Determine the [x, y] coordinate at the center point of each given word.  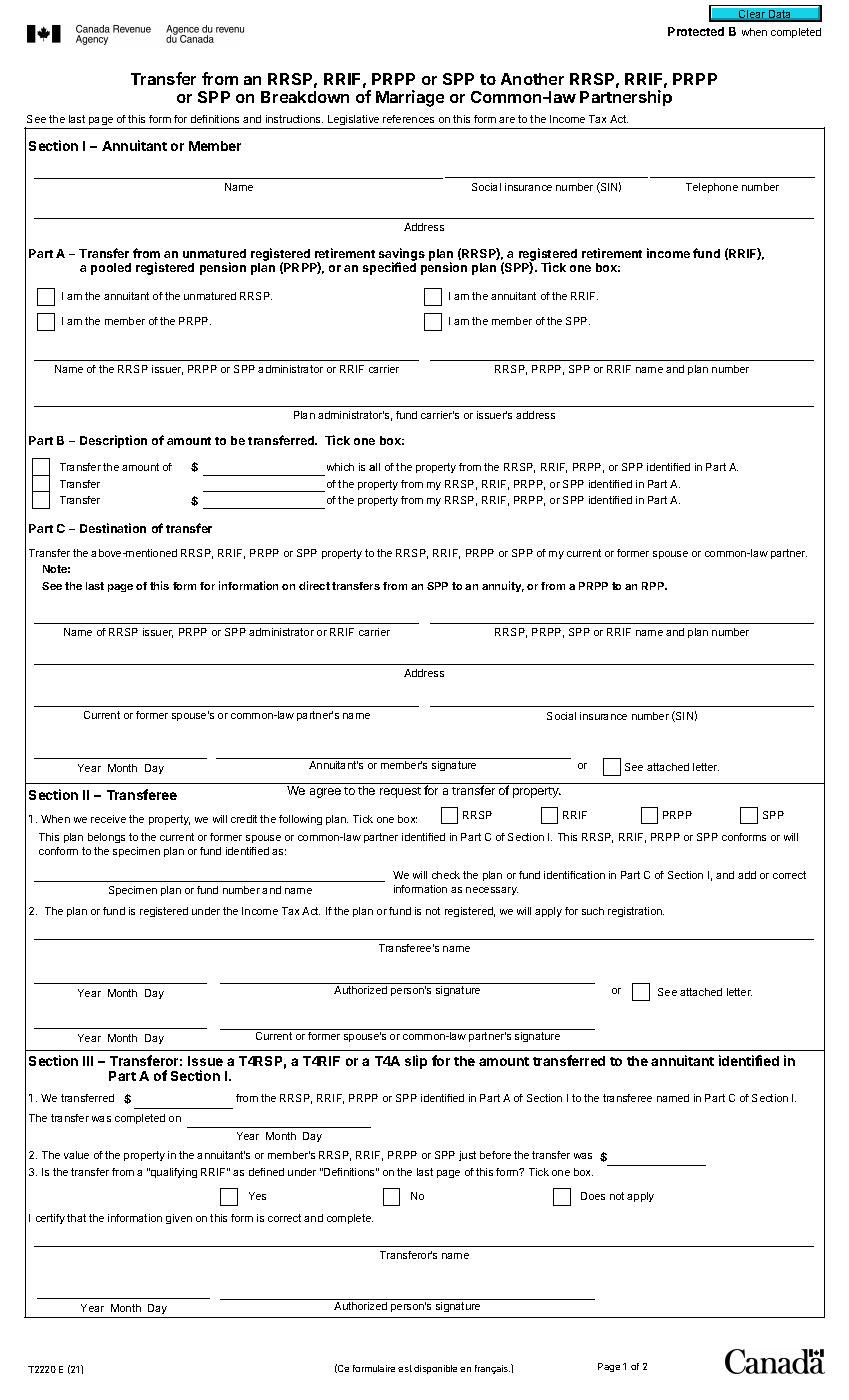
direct [314, 585]
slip [416, 1062]
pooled [111, 269]
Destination [113, 528]
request [400, 792]
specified [389, 268]
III [88, 1061]
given [179, 1219]
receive [108, 819]
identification [574, 875]
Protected [696, 31]
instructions [294, 119]
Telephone [712, 188]
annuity [503, 586]
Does [593, 1196]
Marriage [410, 98]
